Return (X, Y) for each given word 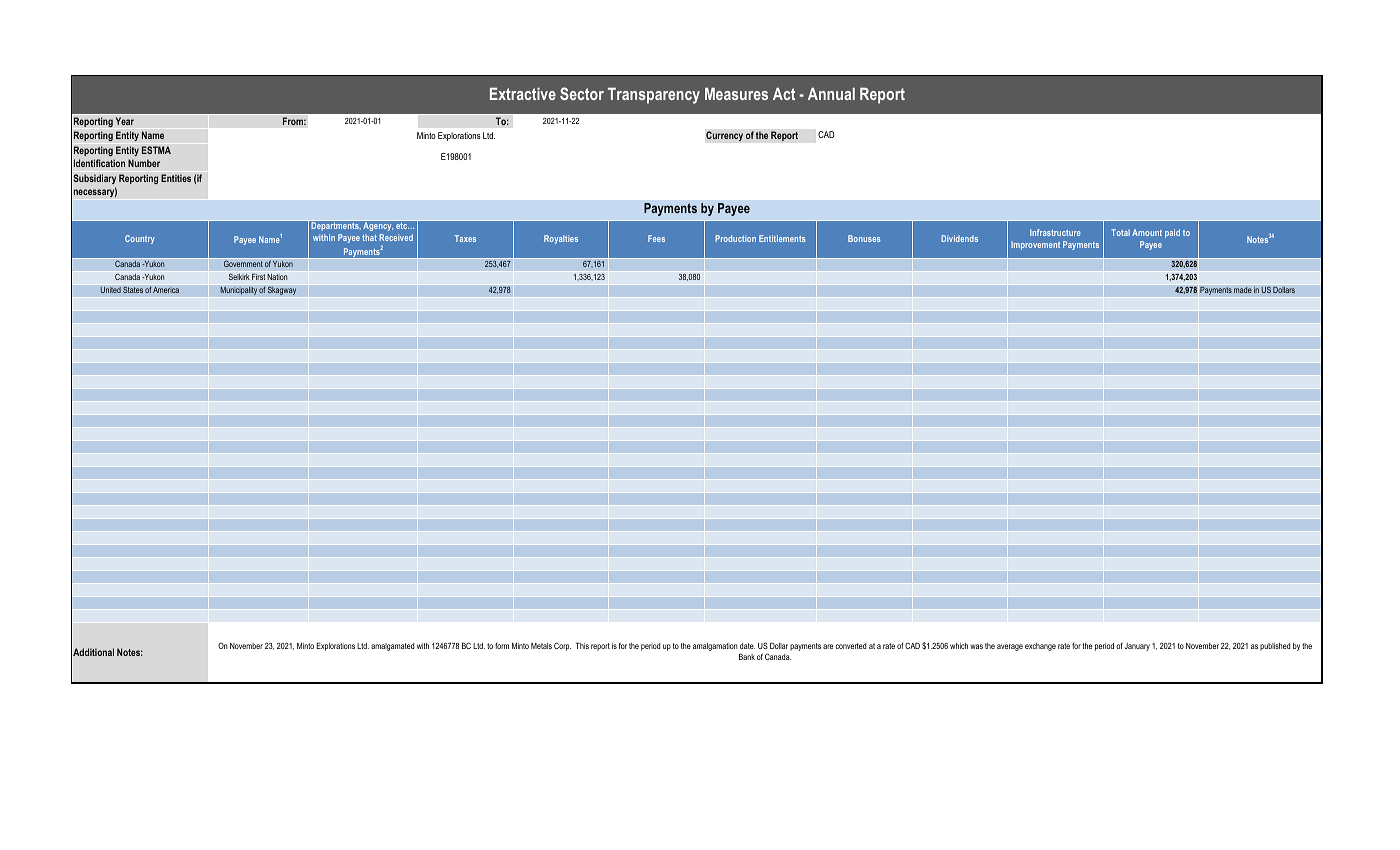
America (166, 290)
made (1243, 289)
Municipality (238, 290)
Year (124, 121)
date (747, 646)
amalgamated (392, 647)
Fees (656, 238)
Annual (831, 93)
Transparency (654, 95)
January (1137, 647)
